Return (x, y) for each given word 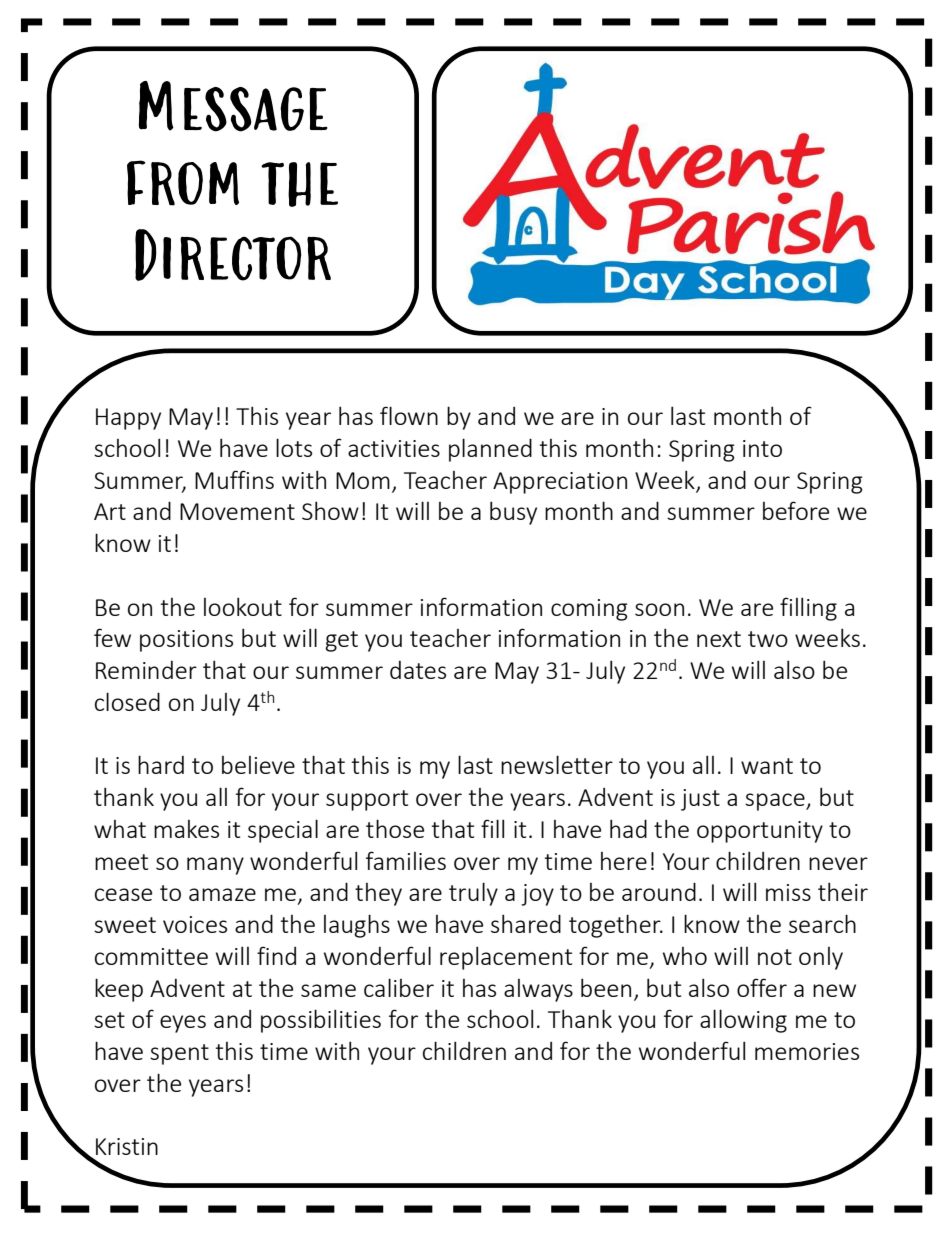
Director (233, 255)
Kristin (127, 1146)
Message (233, 106)
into (762, 448)
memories (807, 1051)
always (538, 990)
